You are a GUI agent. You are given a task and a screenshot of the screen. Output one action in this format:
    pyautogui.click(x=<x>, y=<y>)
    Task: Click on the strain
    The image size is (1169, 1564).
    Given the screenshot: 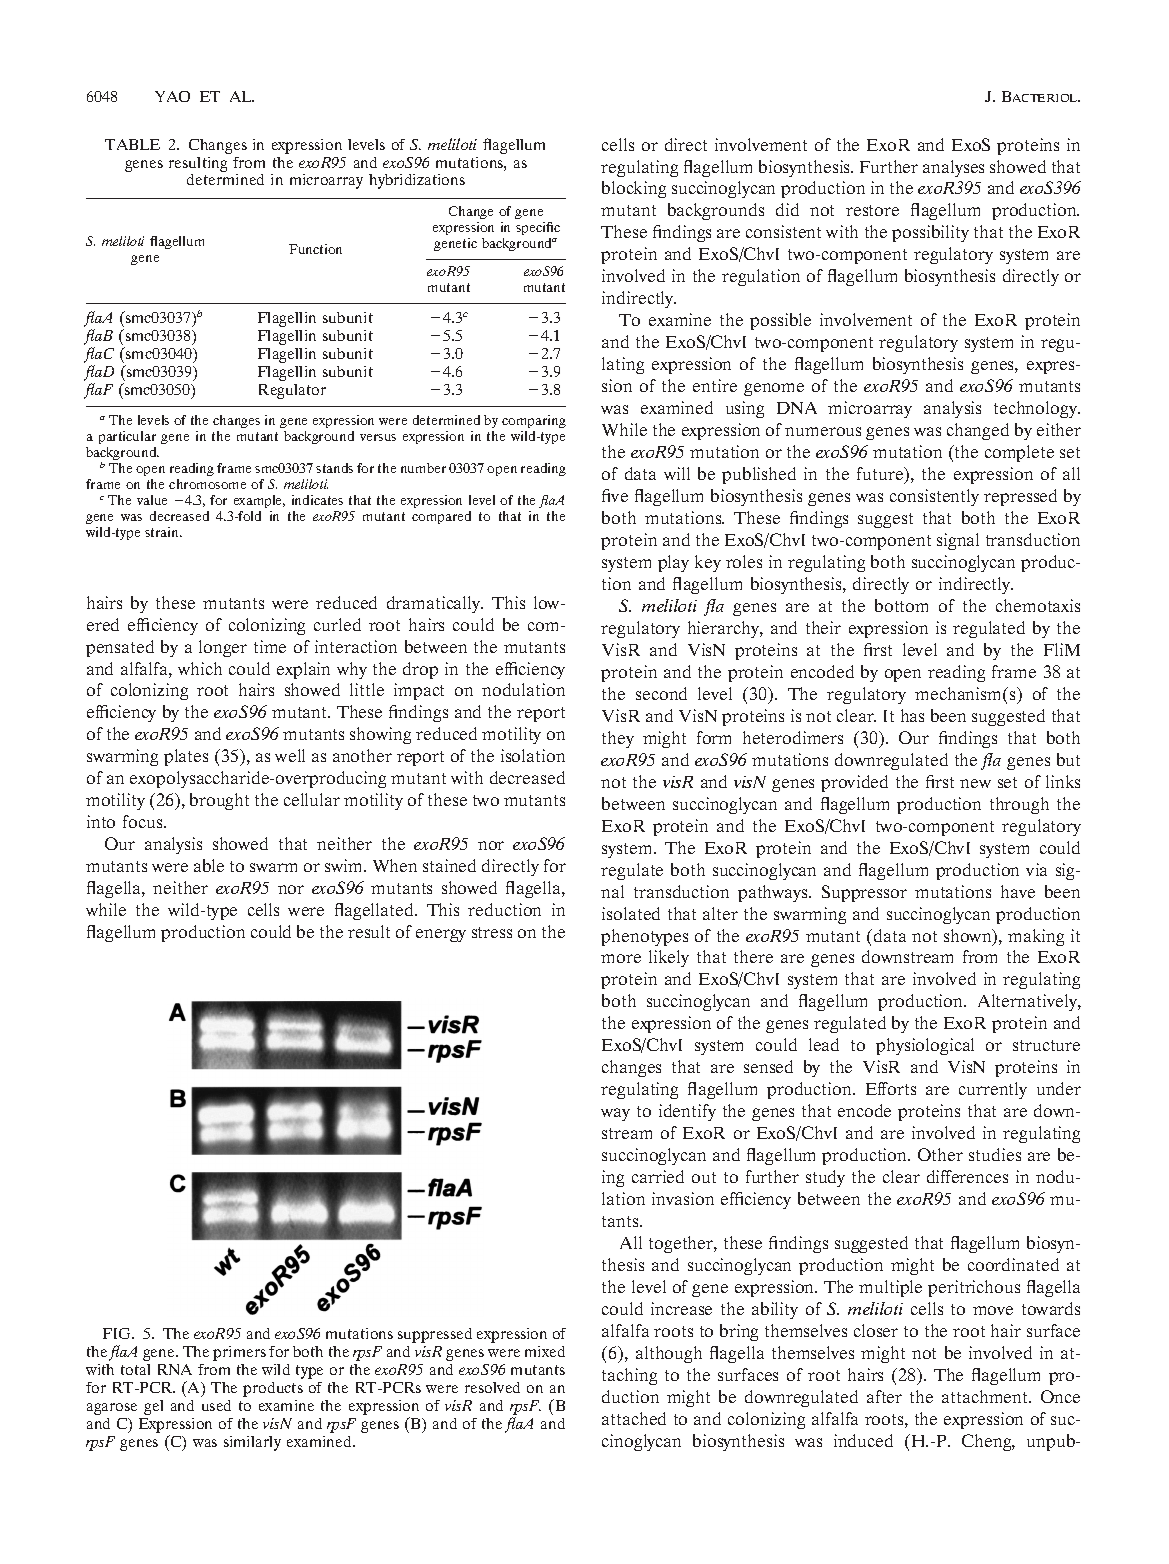 What is the action you would take?
    pyautogui.click(x=163, y=532)
